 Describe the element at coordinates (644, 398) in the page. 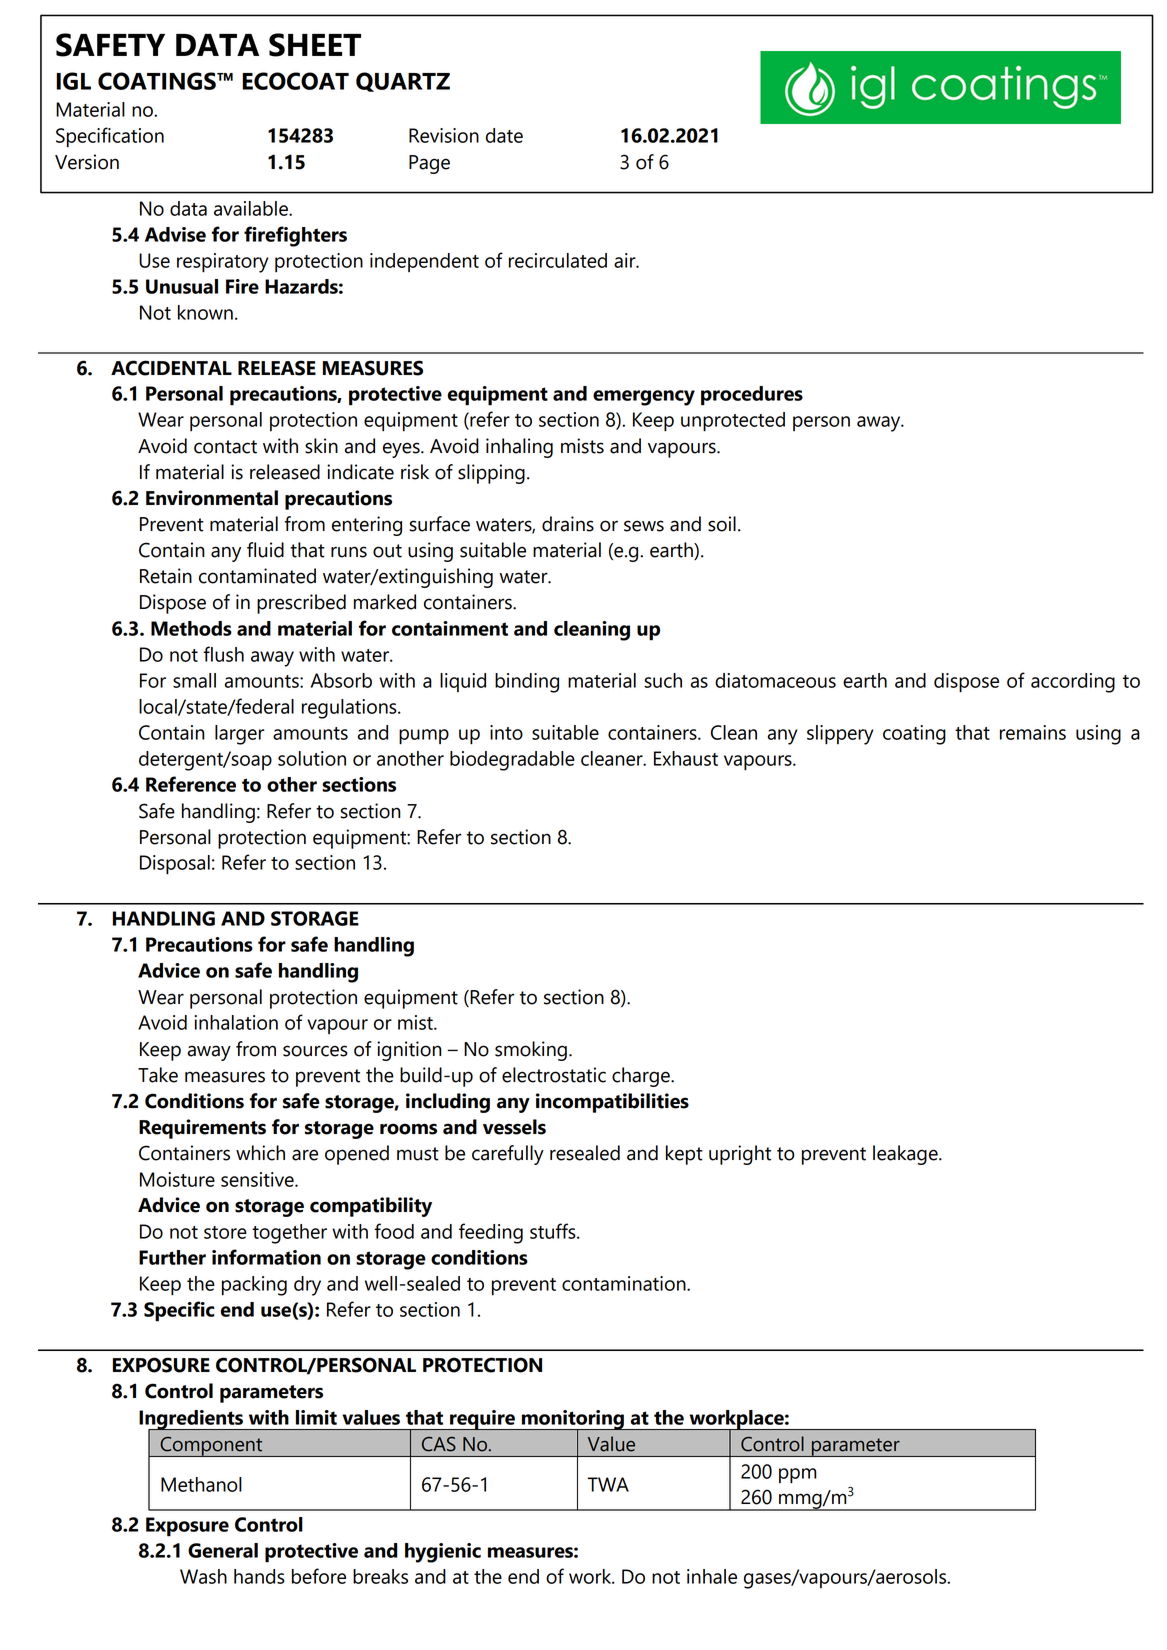

I see `emergency` at that location.
